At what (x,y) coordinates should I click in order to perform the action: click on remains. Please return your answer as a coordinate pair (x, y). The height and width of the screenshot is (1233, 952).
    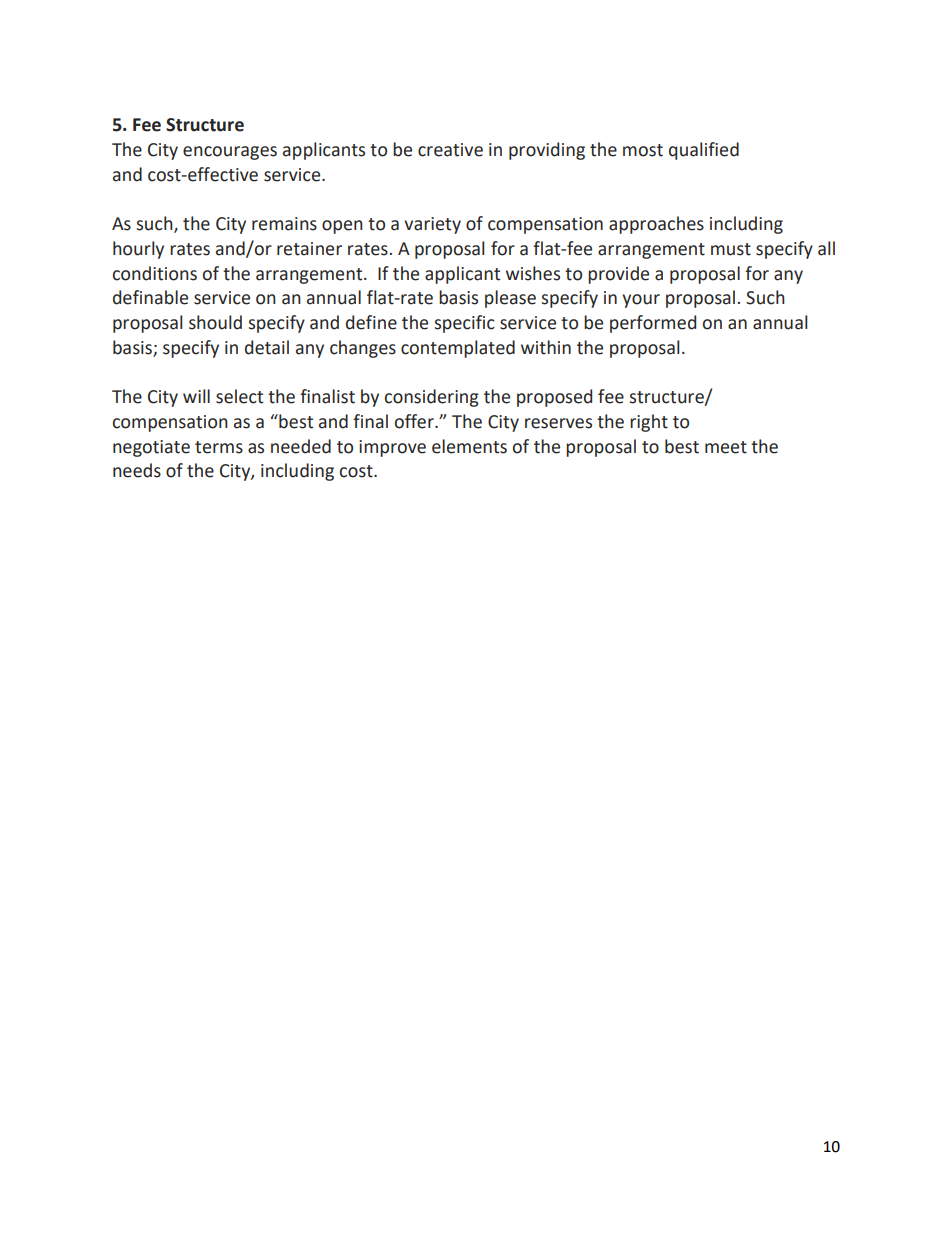
    Looking at the image, I should click on (284, 224).
